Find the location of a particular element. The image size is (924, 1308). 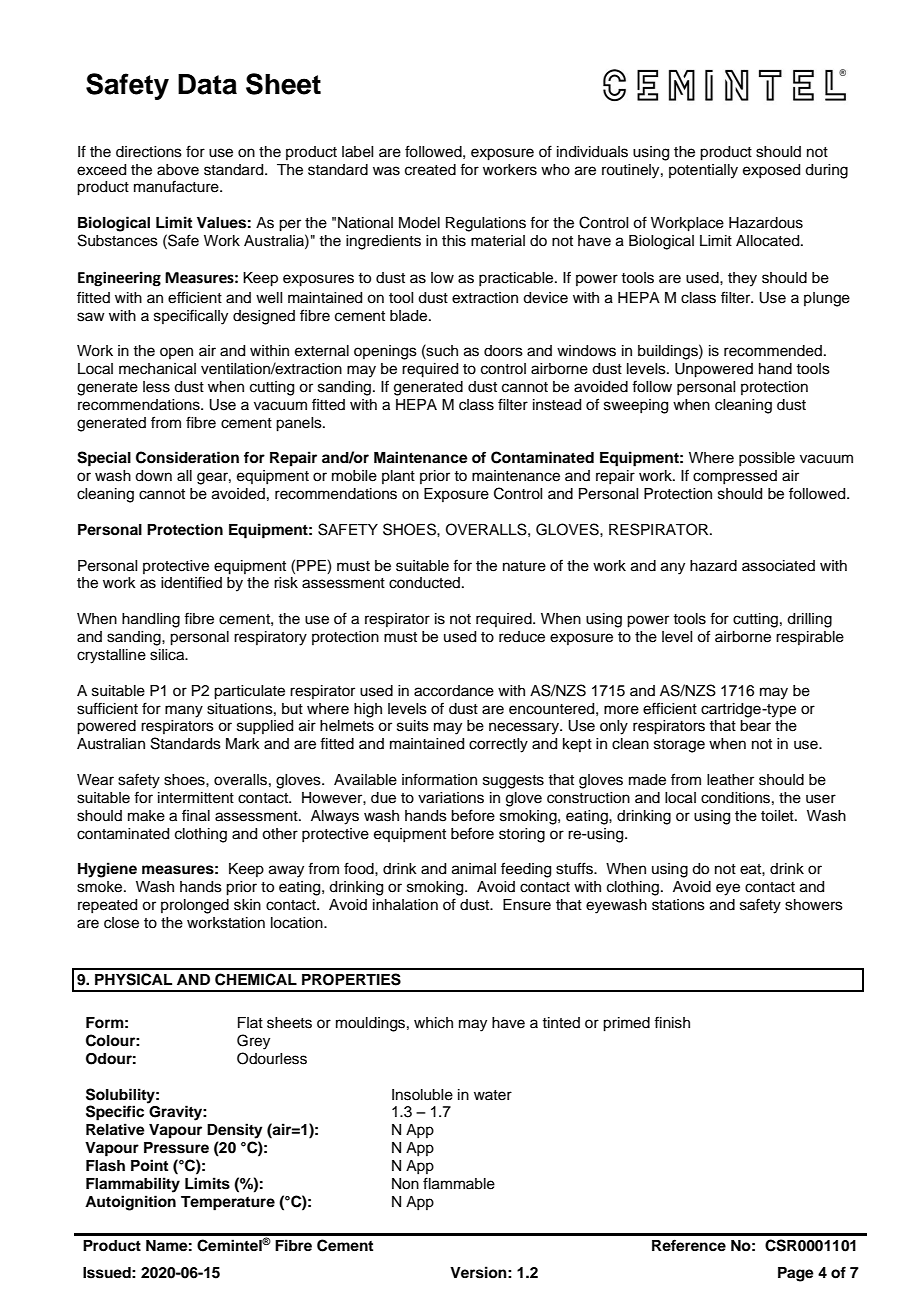

flammable is located at coordinates (459, 1183).
